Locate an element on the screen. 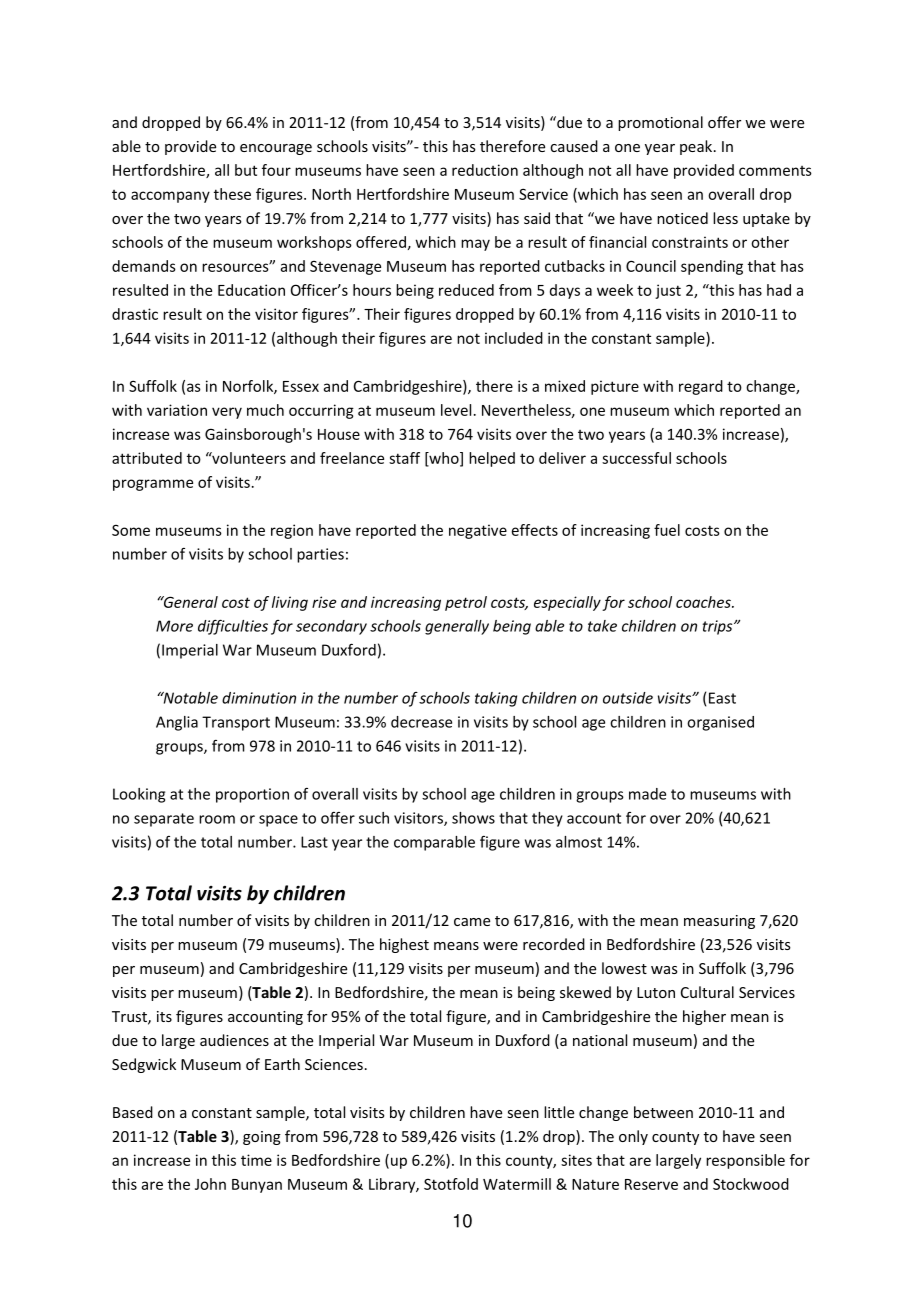 The height and width of the screenshot is (1308, 924). John is located at coordinates (210, 1184).
